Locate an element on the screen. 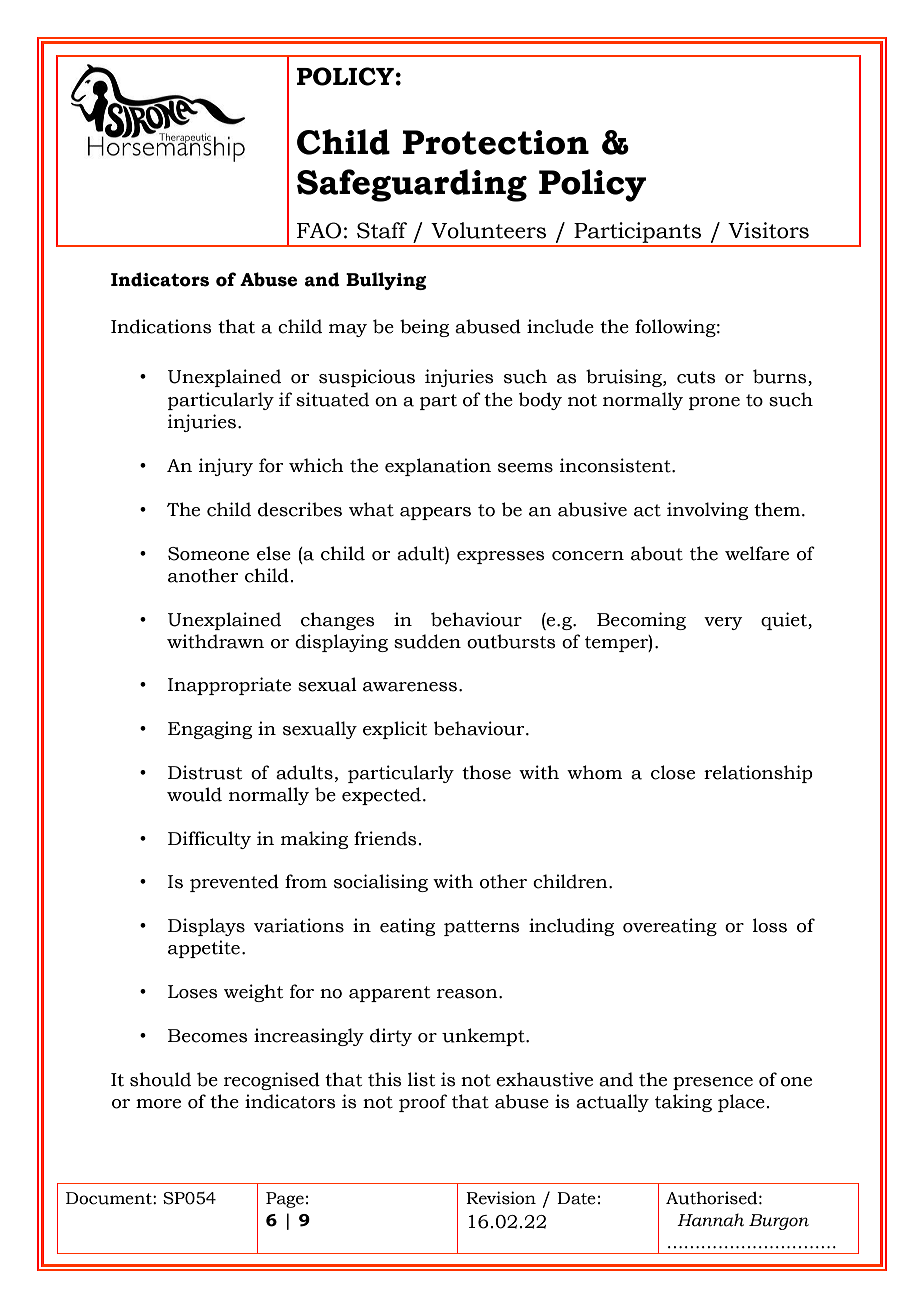 This screenshot has width=924, height=1308. prone is located at coordinates (714, 403).
